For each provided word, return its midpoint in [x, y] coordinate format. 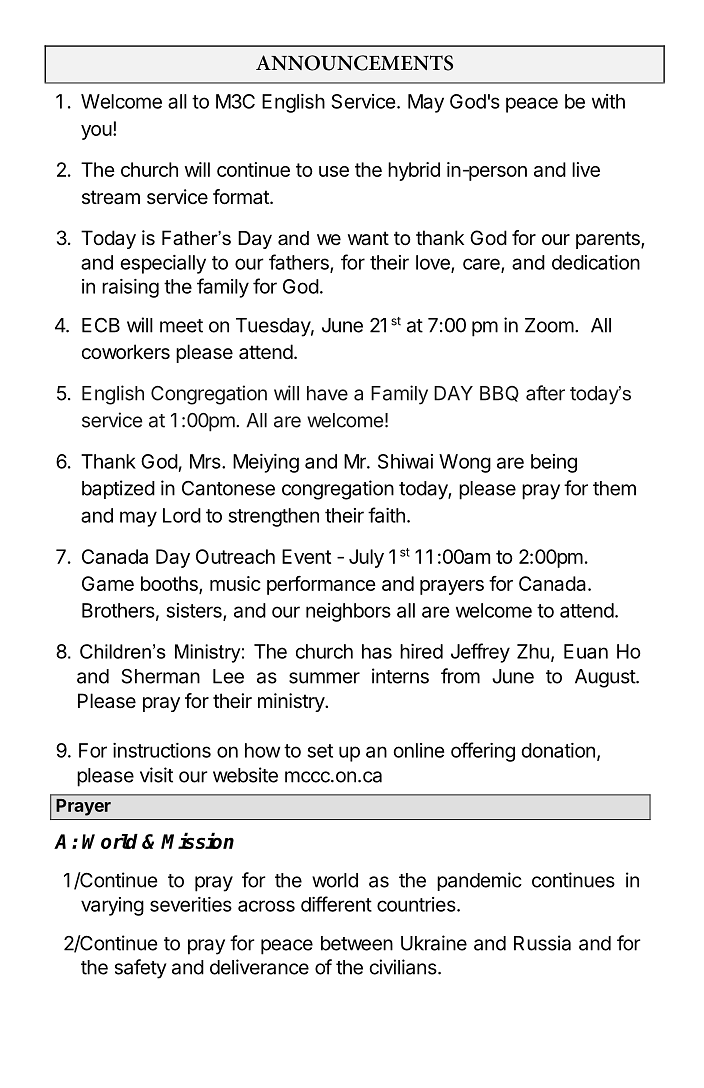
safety [141, 969]
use [334, 171]
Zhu [533, 651]
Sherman [161, 676]
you [96, 132]
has [377, 651]
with [608, 101]
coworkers [126, 352]
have [327, 393]
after [545, 393]
